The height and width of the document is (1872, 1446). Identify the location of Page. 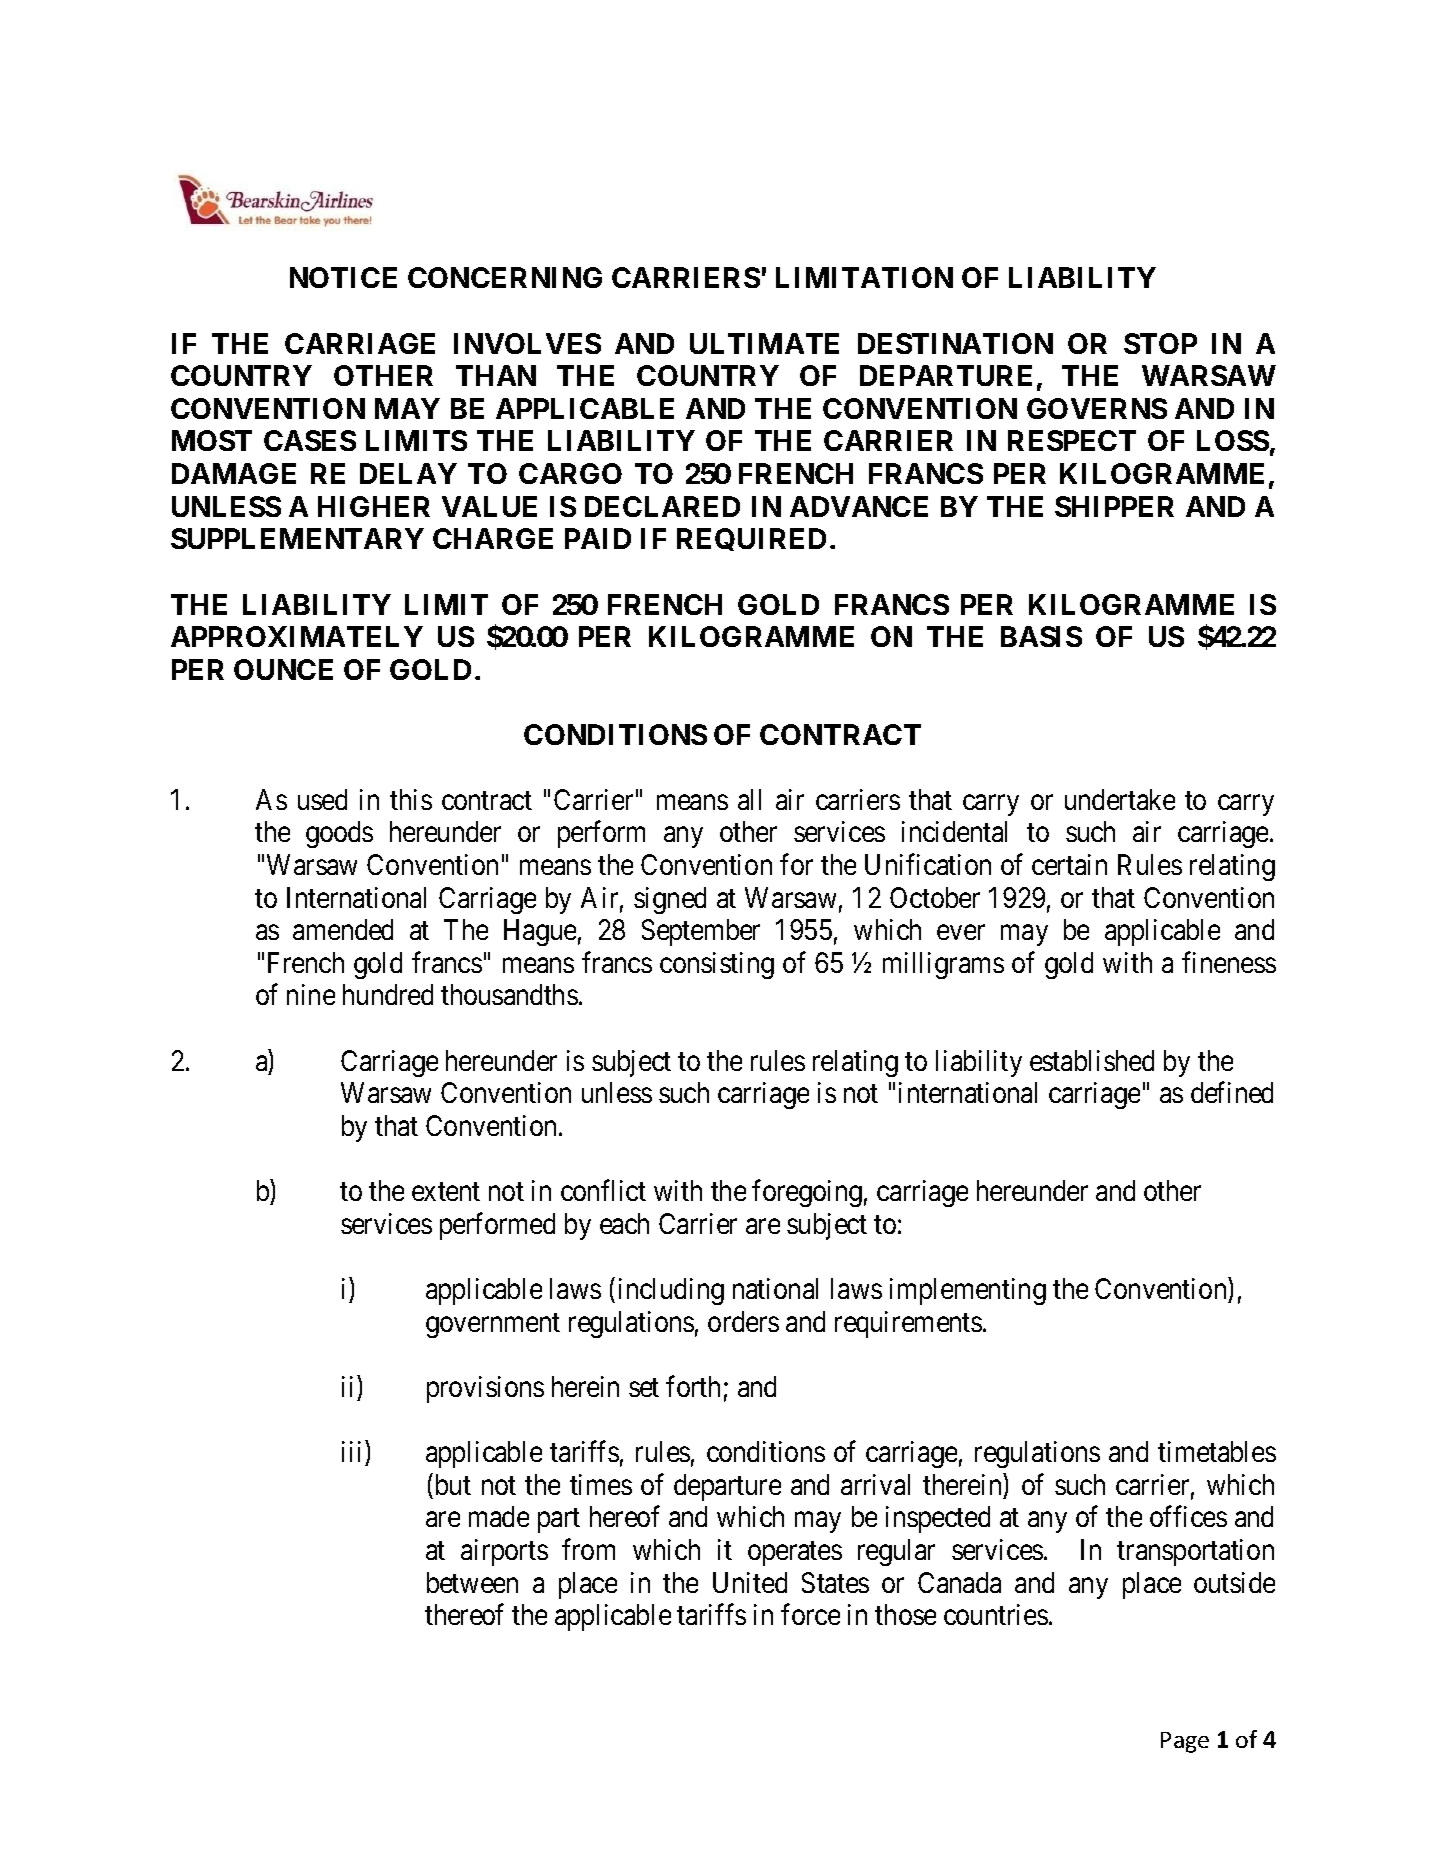
(1185, 1742).
